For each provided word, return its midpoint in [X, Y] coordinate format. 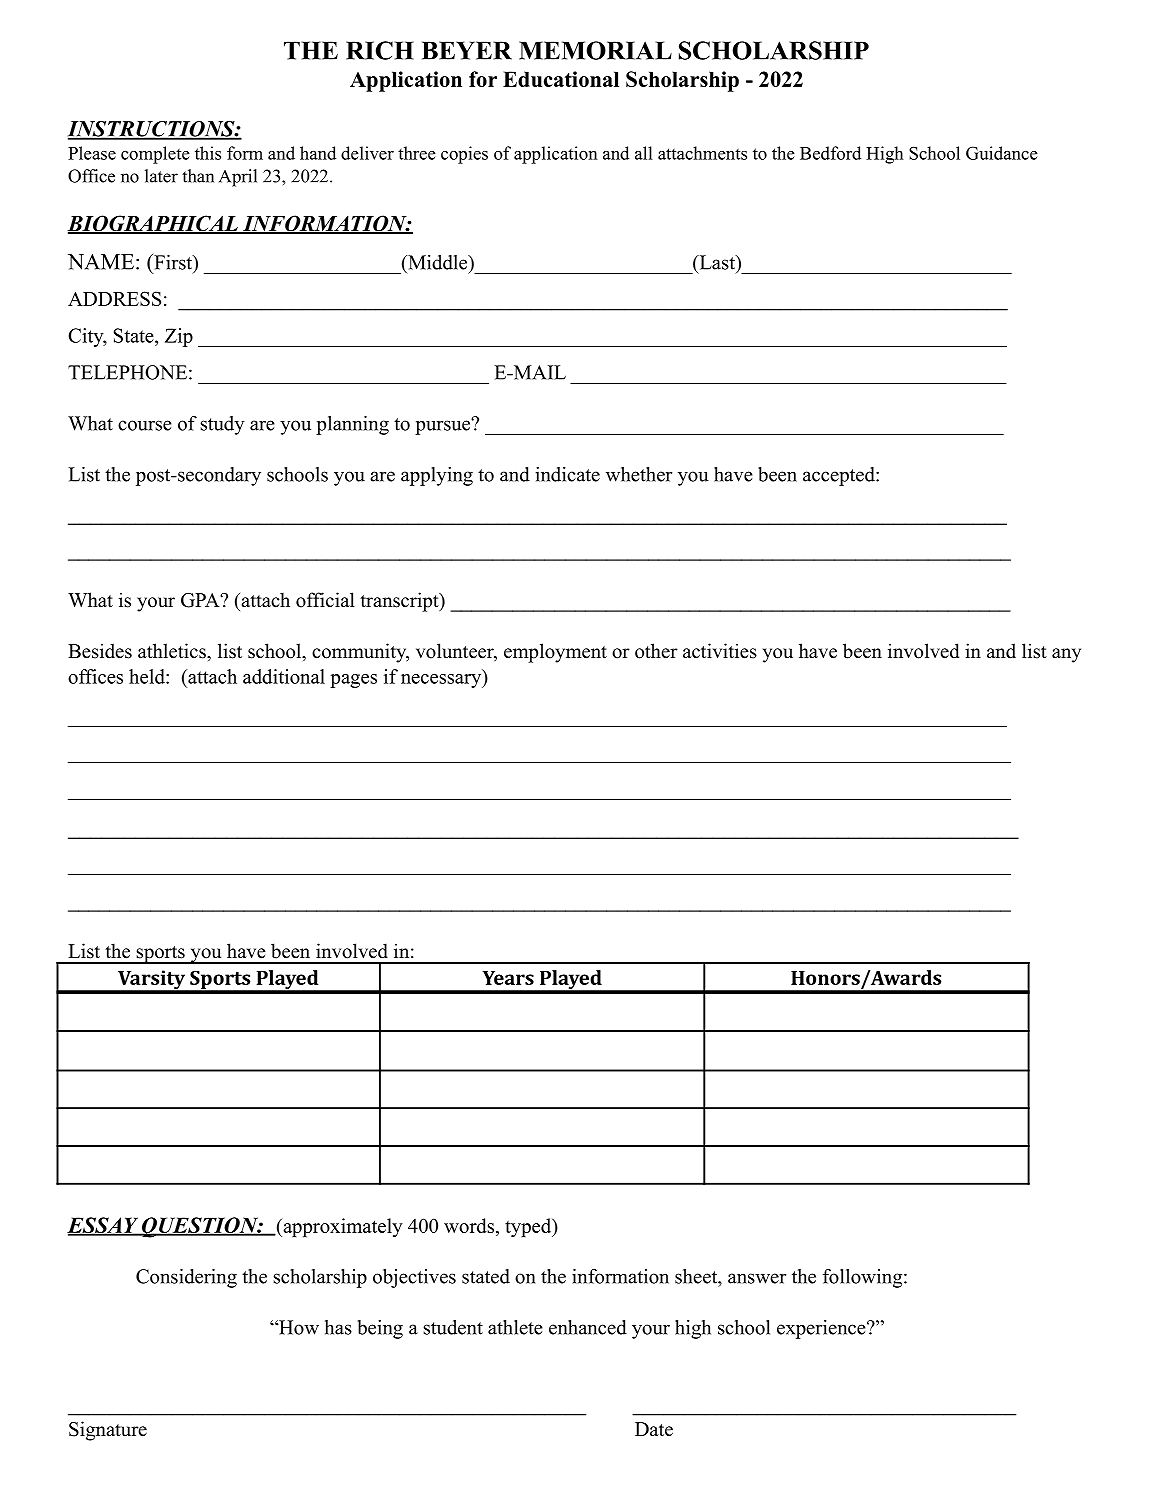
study [222, 425]
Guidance [1002, 153]
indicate [568, 474]
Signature [108, 1431]
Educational [561, 79]
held [148, 676]
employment [555, 653]
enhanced [588, 1327]
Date [654, 1429]
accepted [840, 476]
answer [757, 1278]
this [208, 153]
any [1066, 655]
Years [508, 978]
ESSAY [103, 1226]
